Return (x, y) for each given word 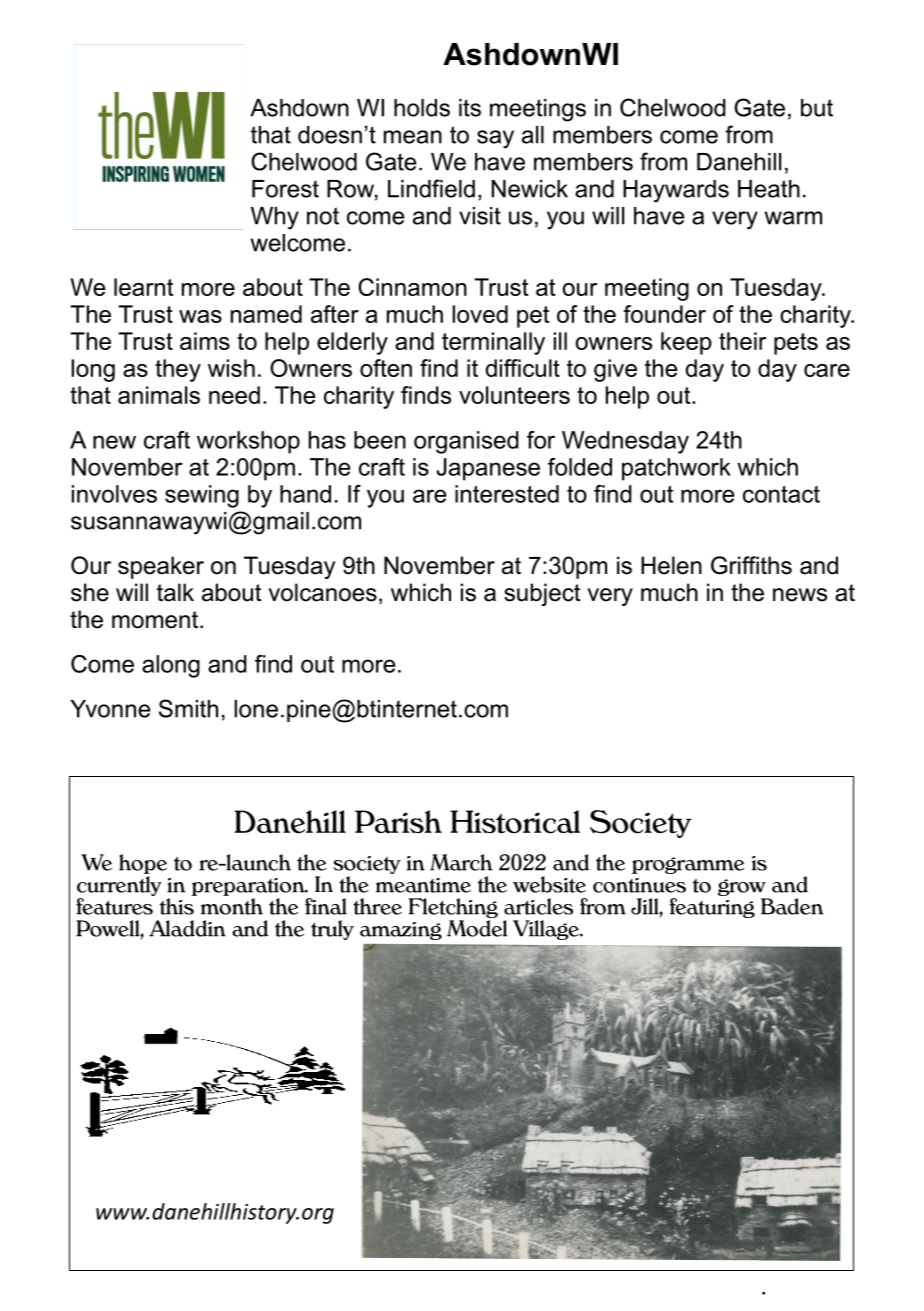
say (495, 139)
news (800, 595)
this (178, 905)
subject (542, 594)
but (817, 108)
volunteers (514, 395)
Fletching (453, 908)
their (742, 341)
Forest (285, 189)
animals (159, 395)
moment (156, 620)
